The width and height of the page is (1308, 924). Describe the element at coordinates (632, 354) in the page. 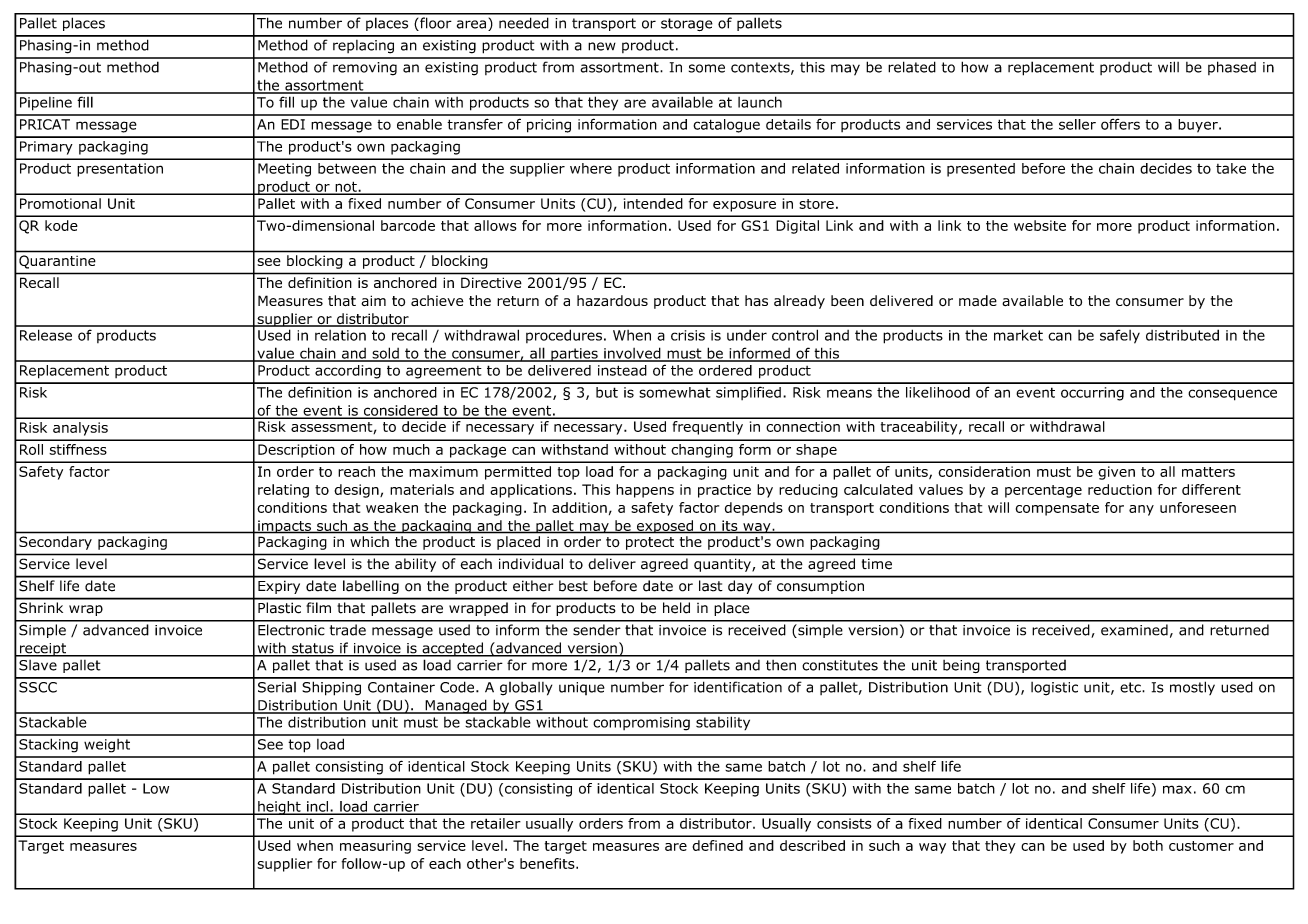

I see `involved` at that location.
